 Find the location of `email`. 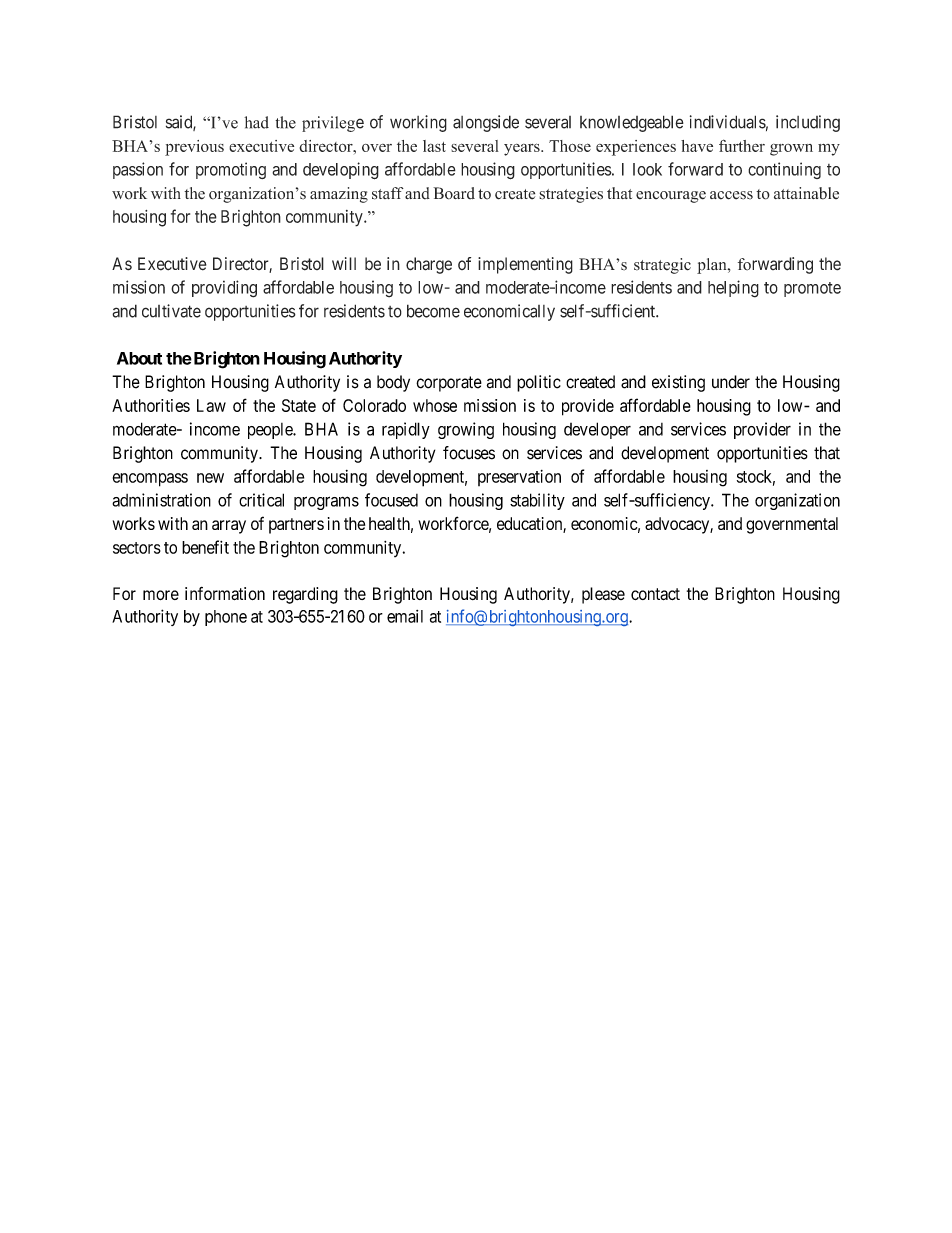

email is located at coordinates (405, 616).
